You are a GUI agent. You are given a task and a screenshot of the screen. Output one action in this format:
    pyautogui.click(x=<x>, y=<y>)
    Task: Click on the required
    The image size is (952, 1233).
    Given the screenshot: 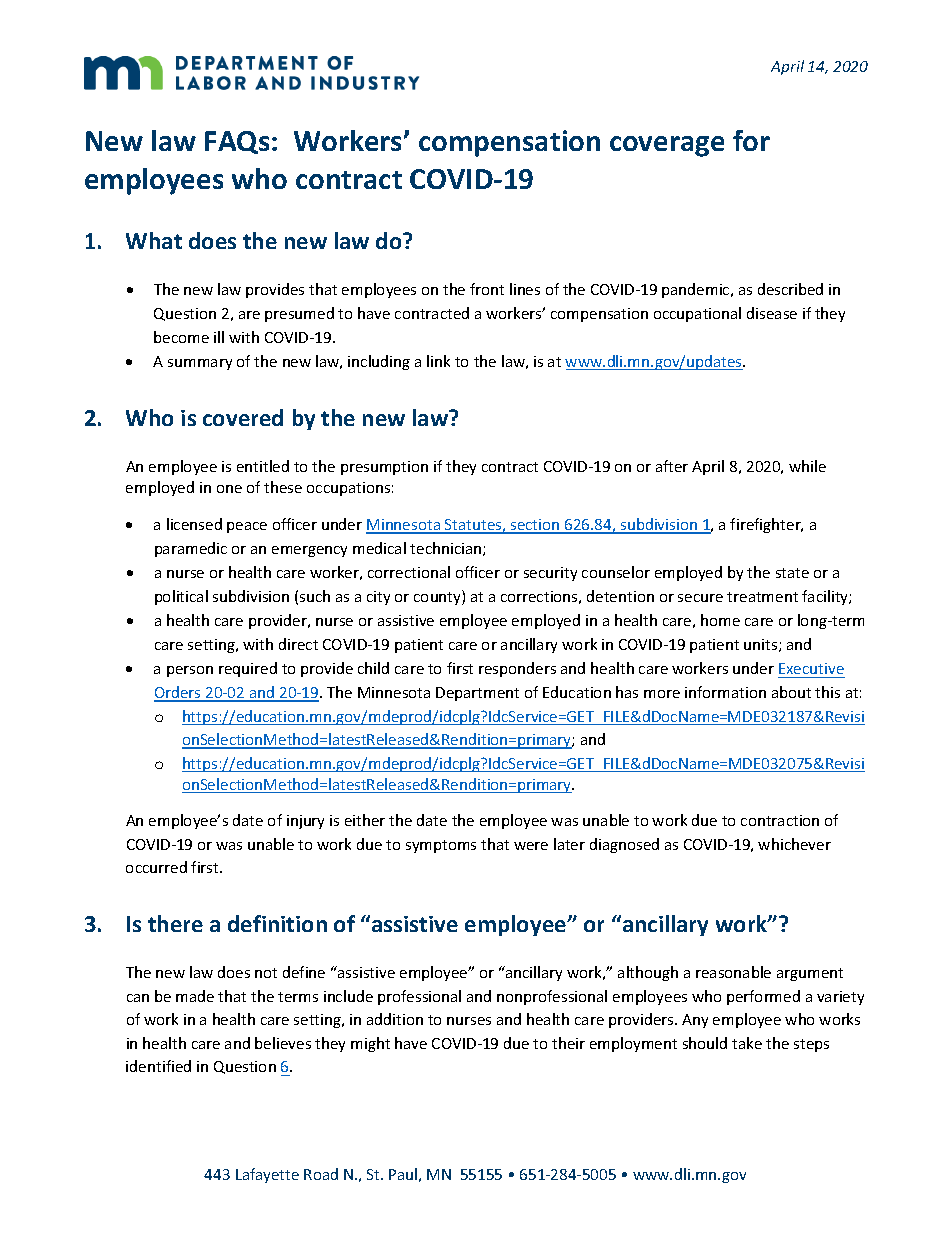 What is the action you would take?
    pyautogui.click(x=248, y=669)
